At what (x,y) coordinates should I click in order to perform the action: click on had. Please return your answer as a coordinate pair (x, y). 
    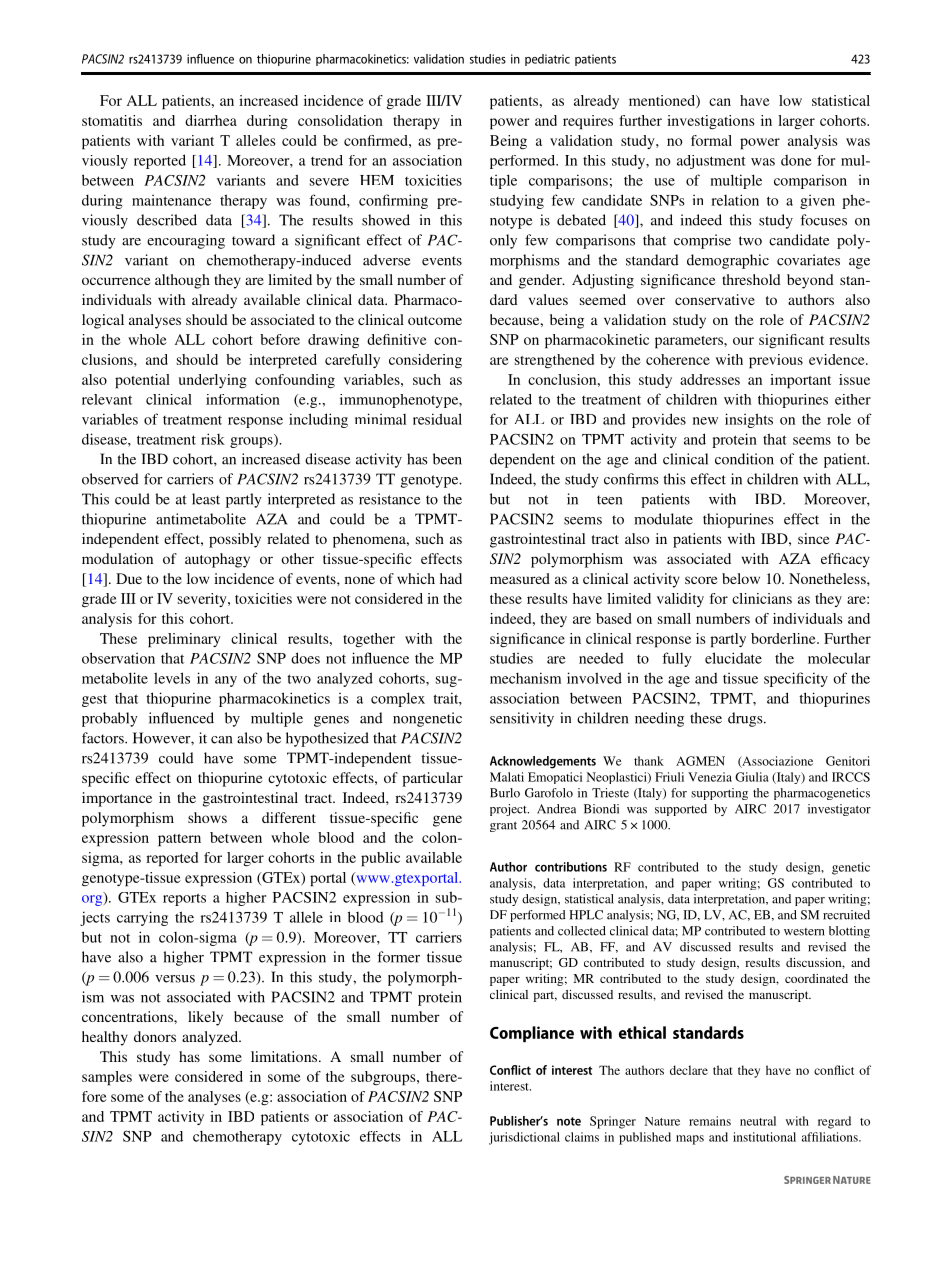
    Looking at the image, I should click on (451, 578).
